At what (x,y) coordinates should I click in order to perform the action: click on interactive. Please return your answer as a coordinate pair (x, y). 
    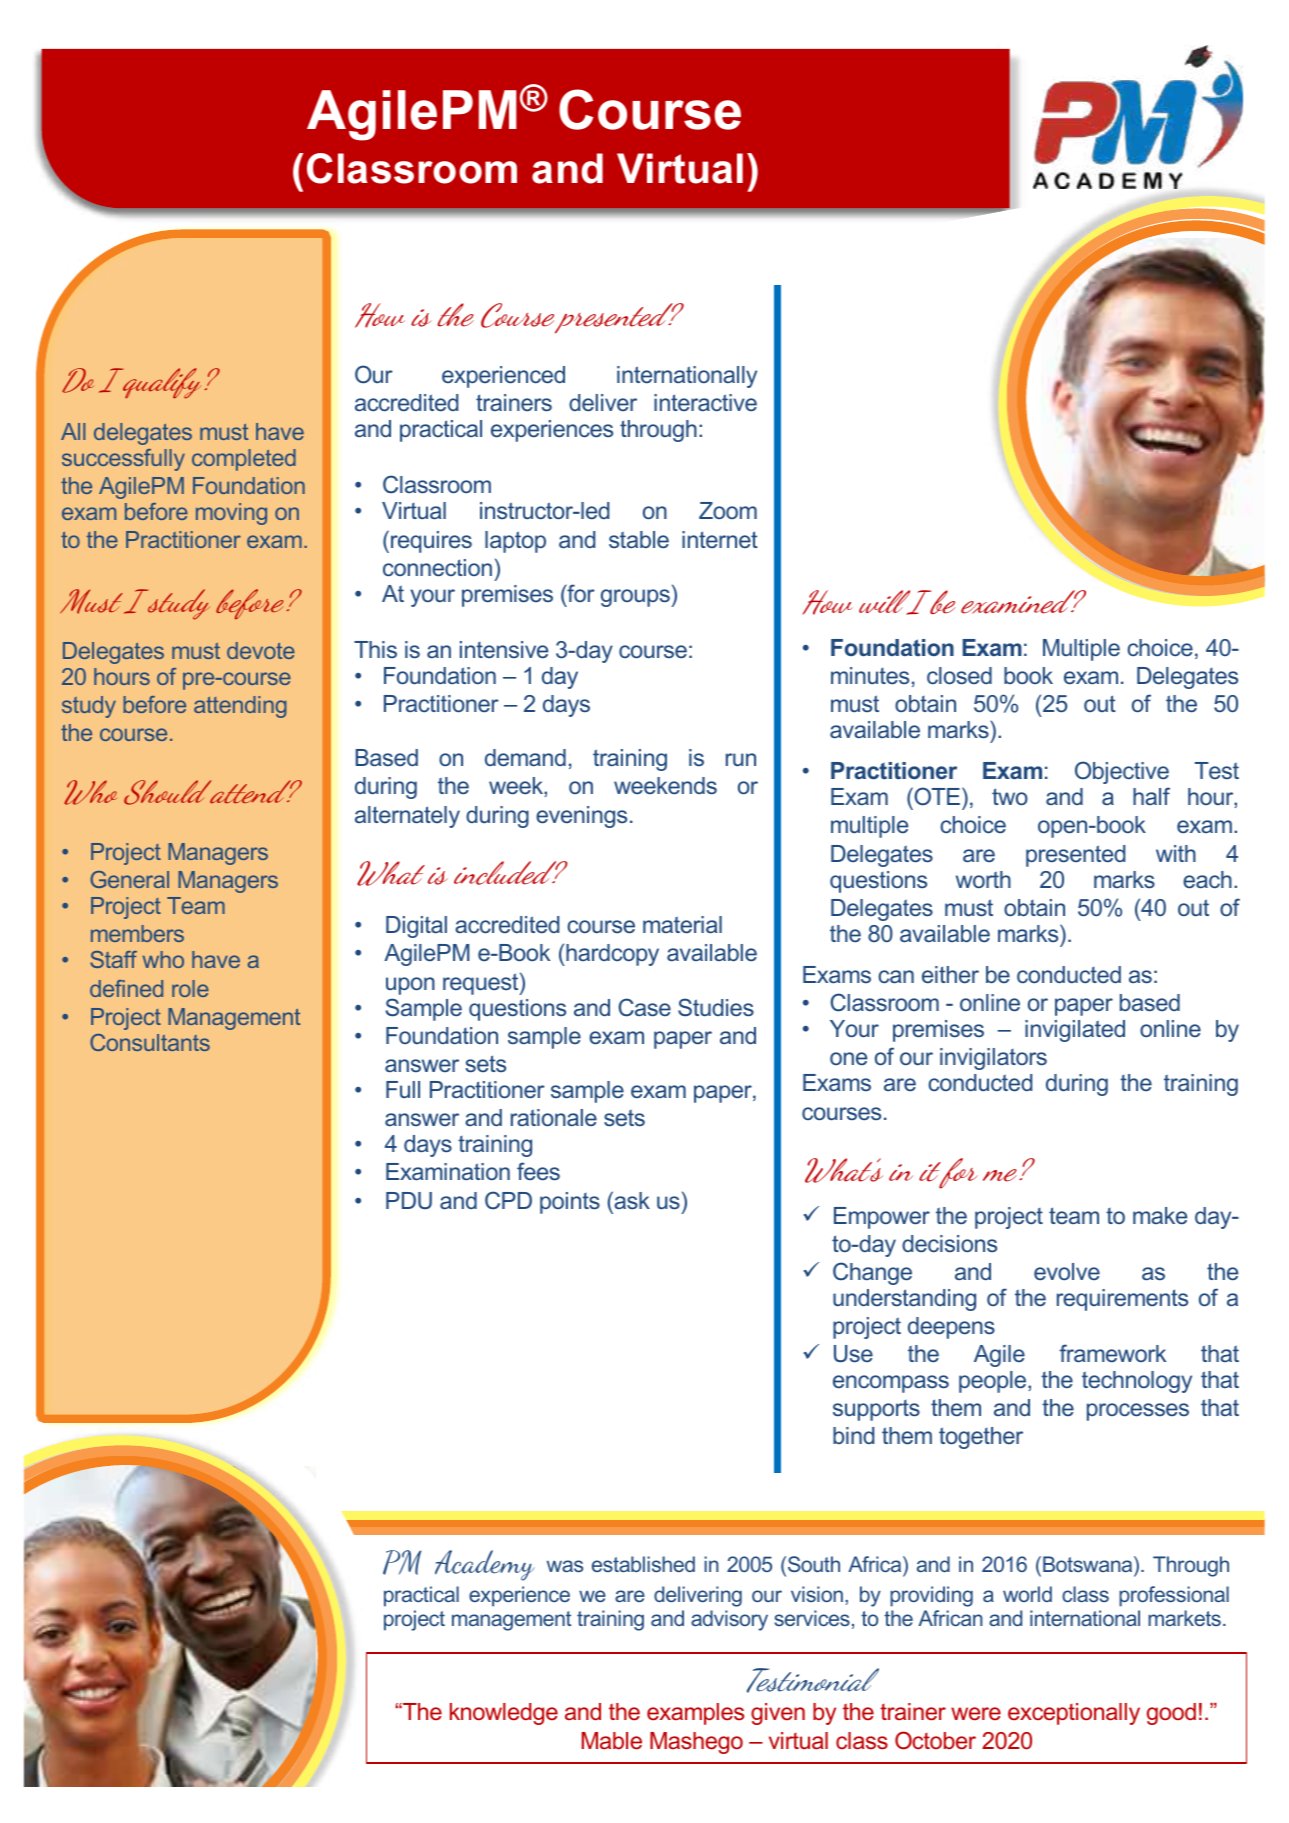
    Looking at the image, I should click on (705, 402).
